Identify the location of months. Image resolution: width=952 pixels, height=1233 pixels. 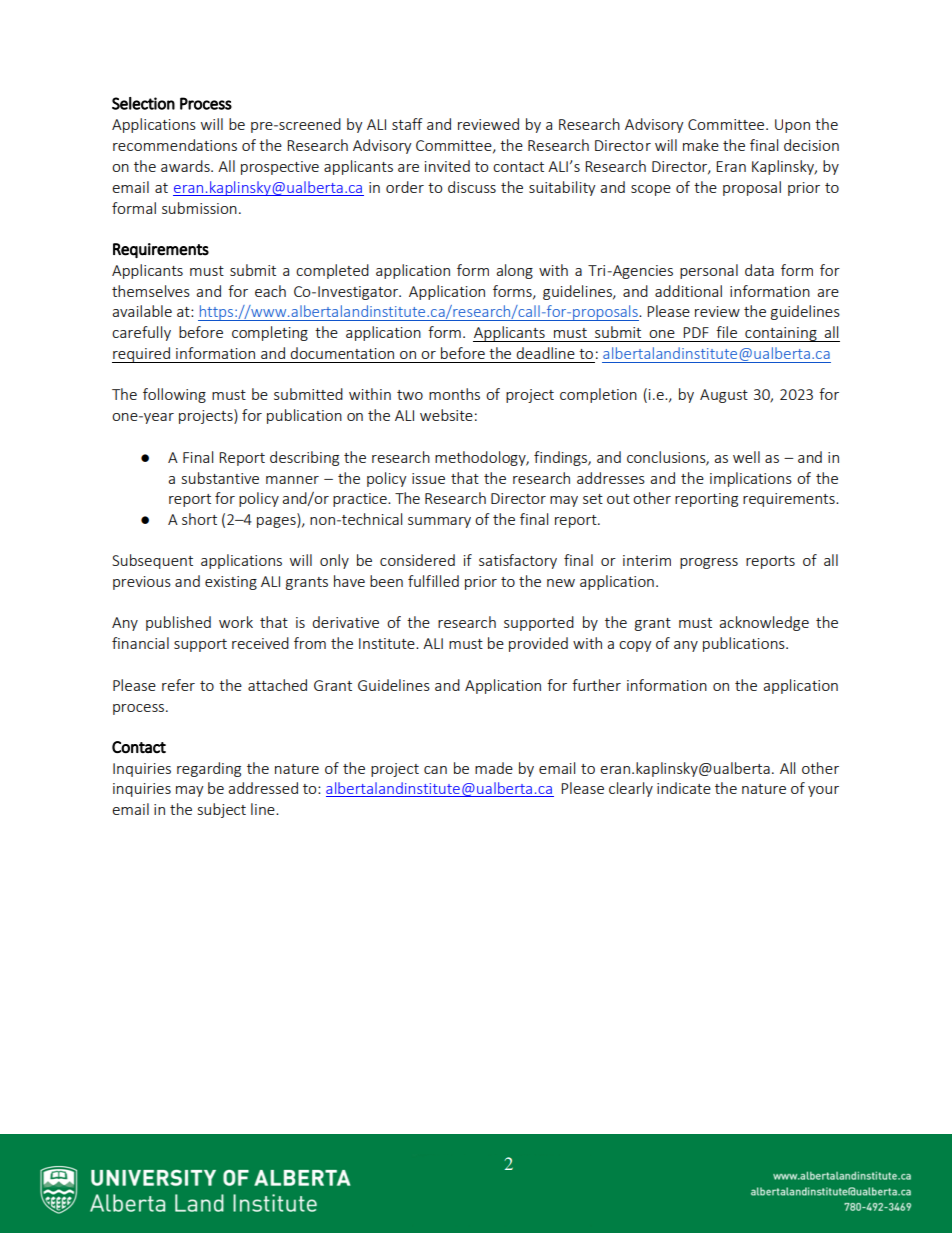
(454, 394).
